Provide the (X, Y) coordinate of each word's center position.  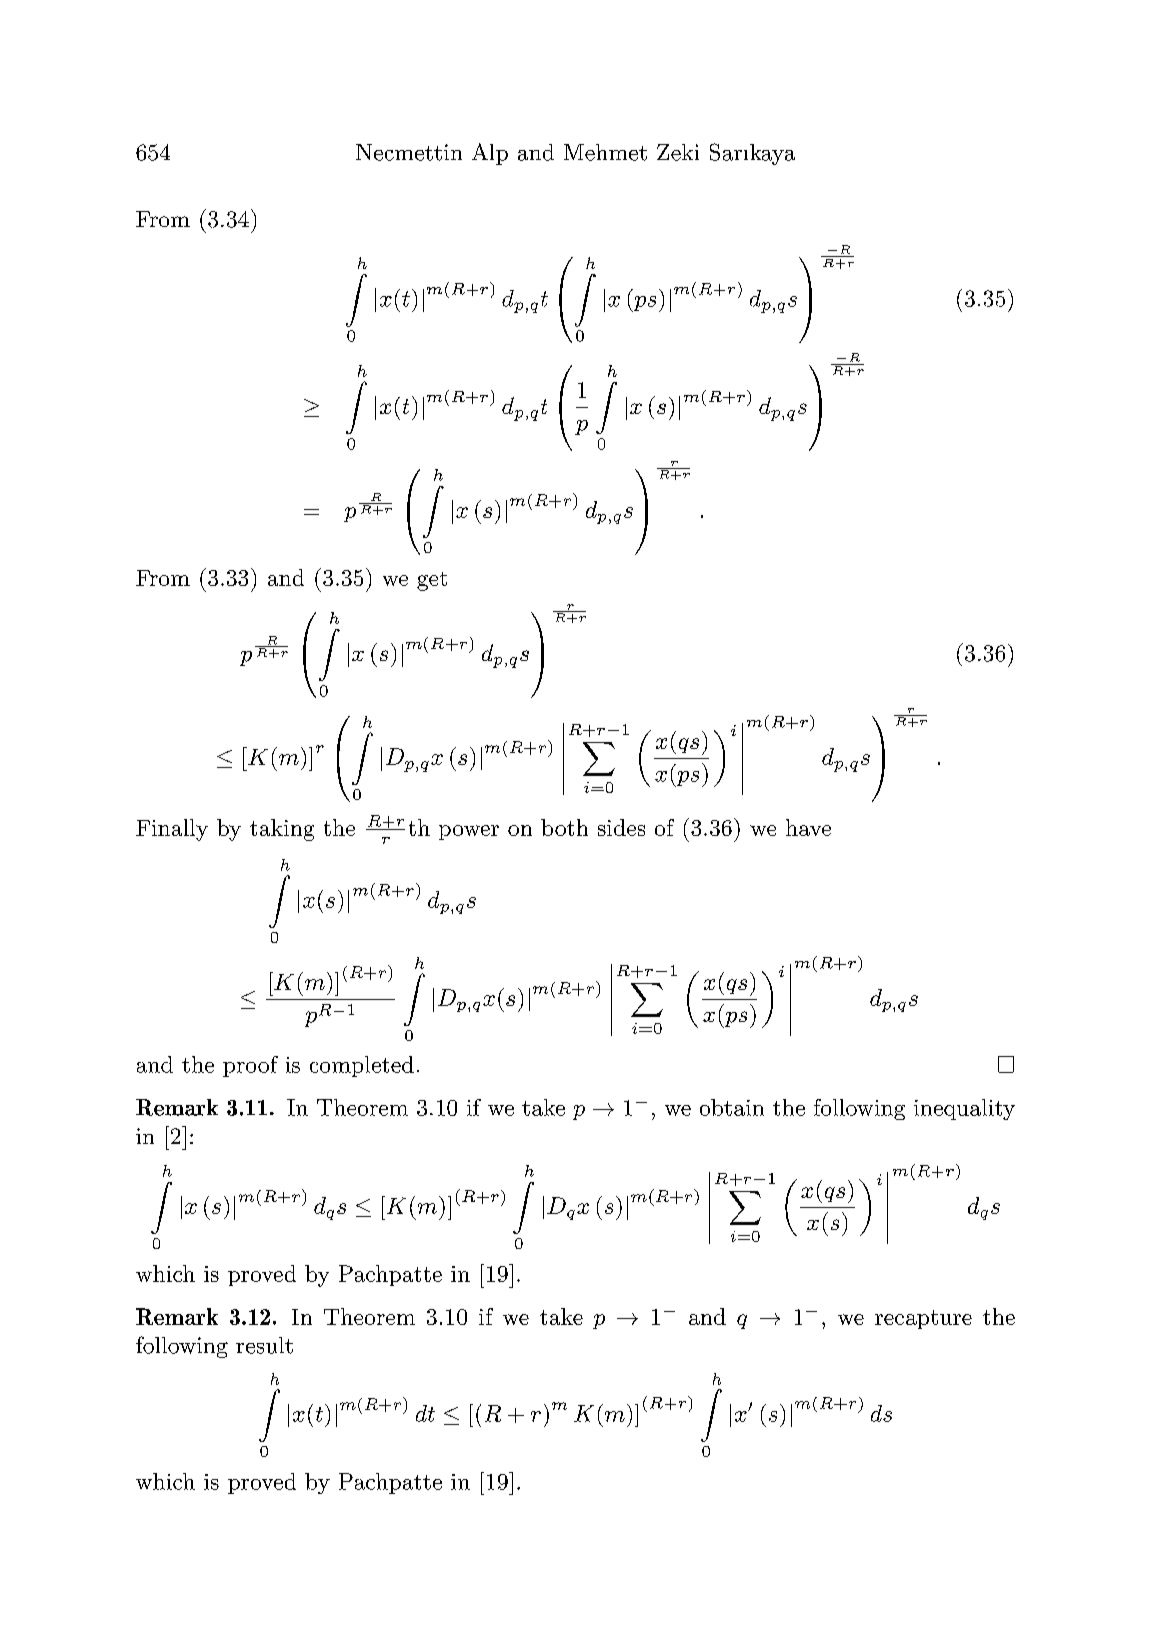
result (264, 1345)
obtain (732, 1107)
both (564, 827)
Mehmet (605, 152)
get (432, 581)
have (808, 827)
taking (282, 830)
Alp (490, 154)
